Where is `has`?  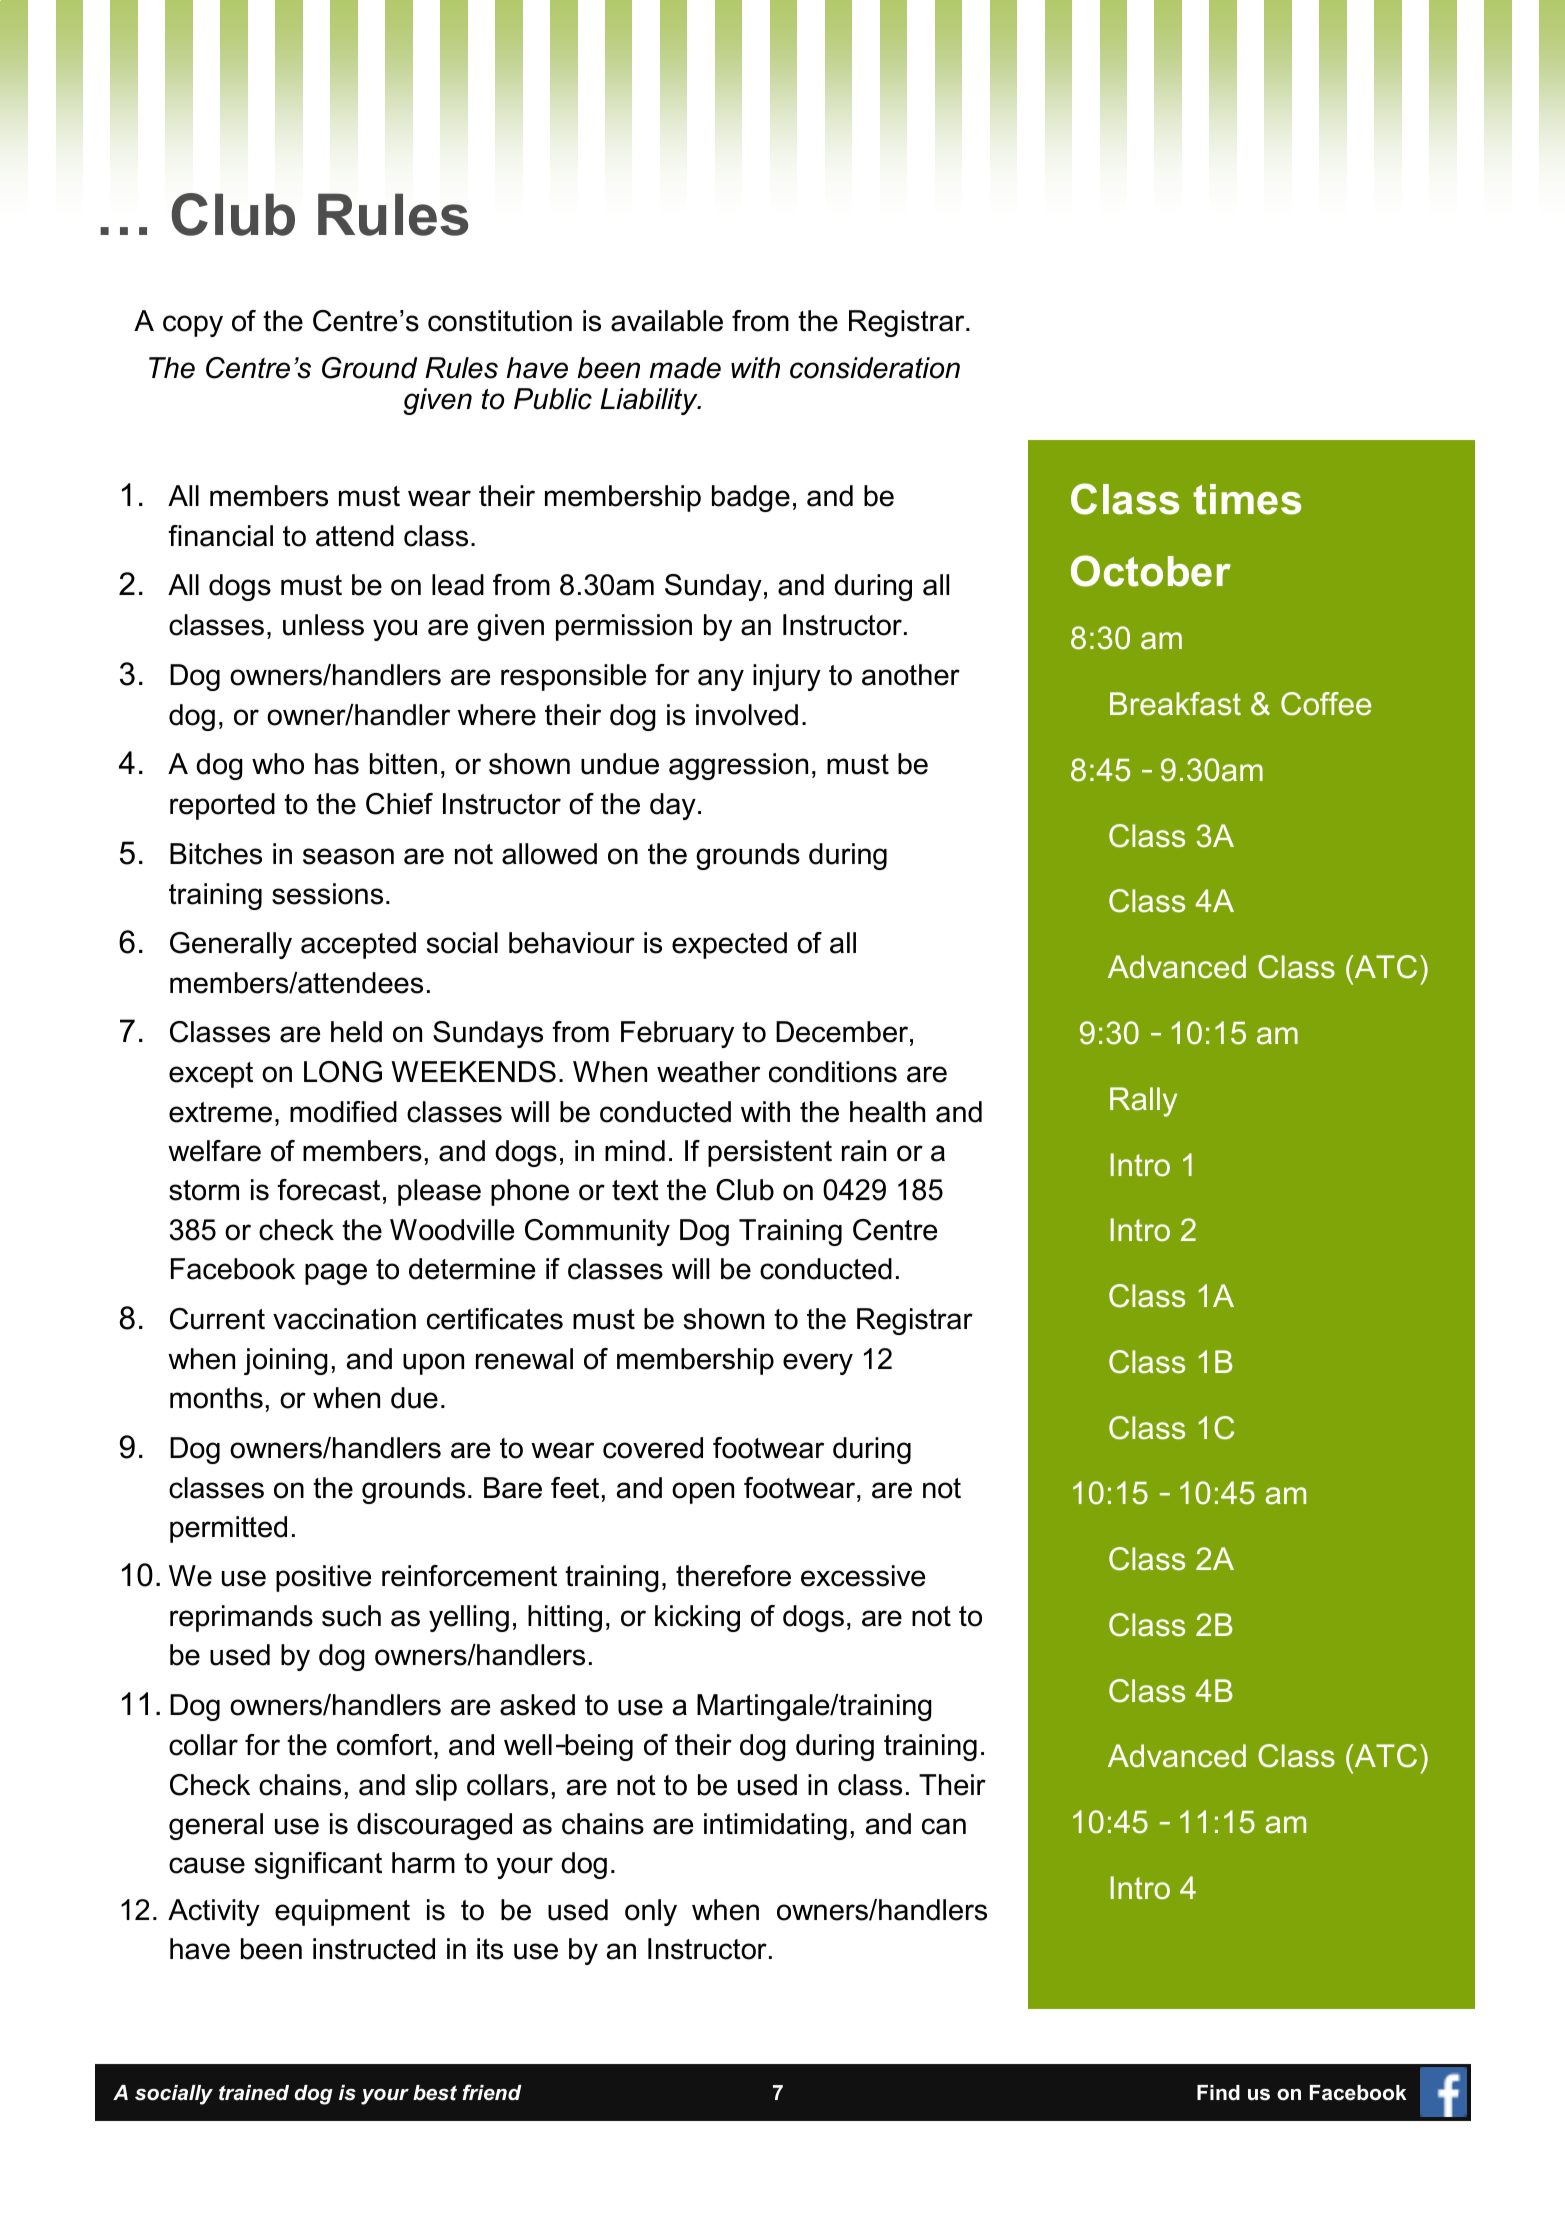
has is located at coordinates (337, 764).
